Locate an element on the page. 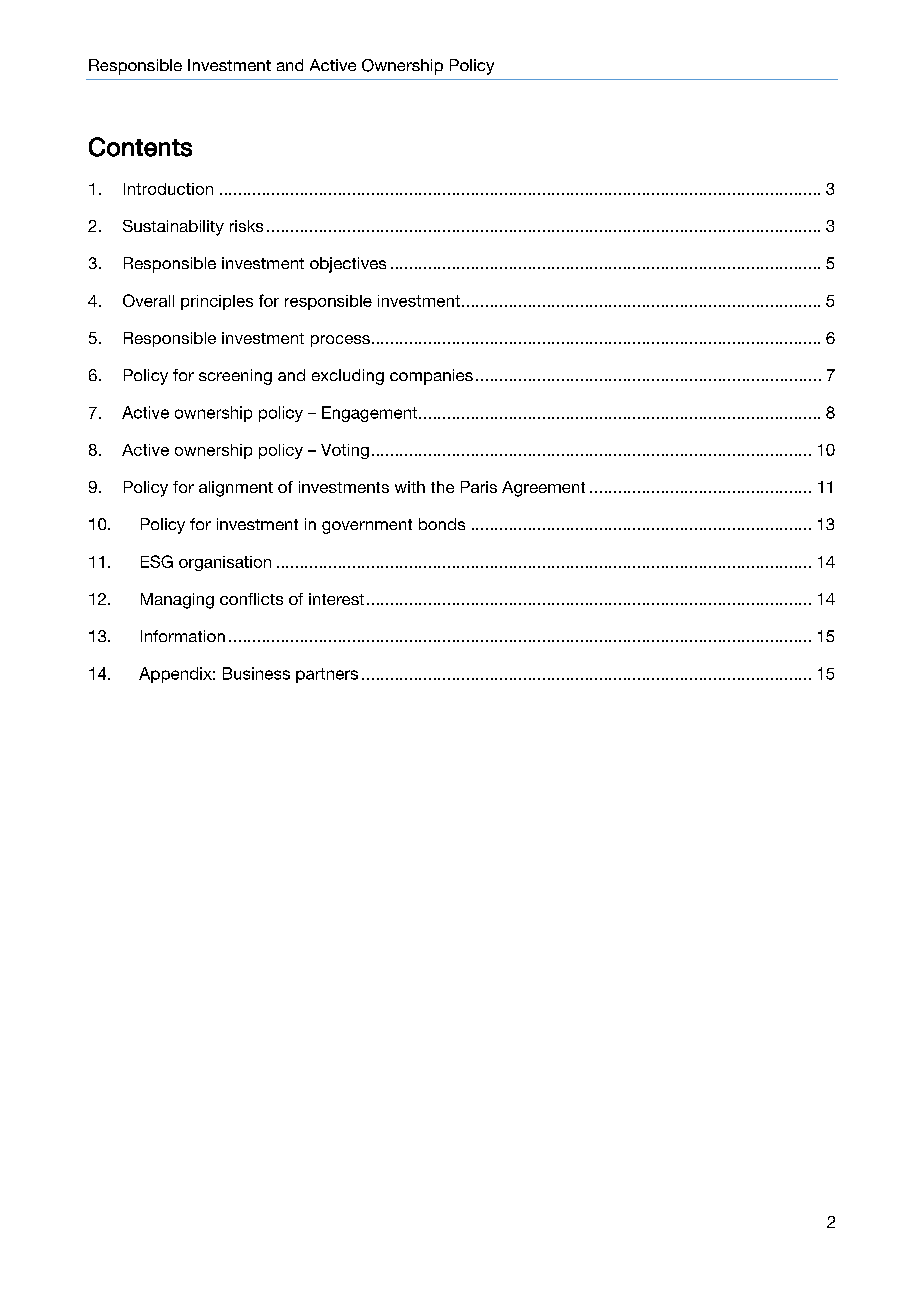  Information is located at coordinates (183, 636).
